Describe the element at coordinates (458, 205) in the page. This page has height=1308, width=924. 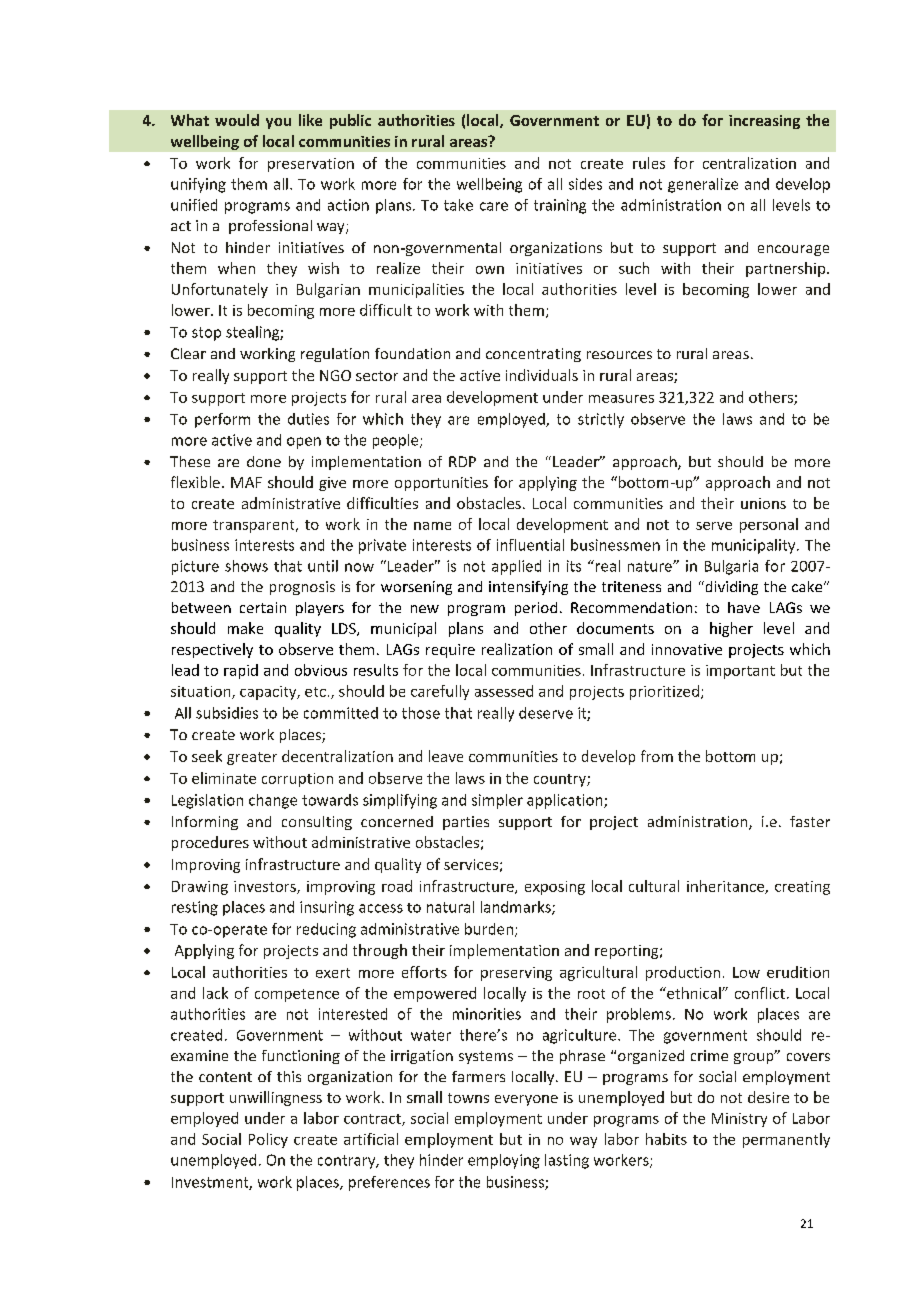
I see `take` at that location.
